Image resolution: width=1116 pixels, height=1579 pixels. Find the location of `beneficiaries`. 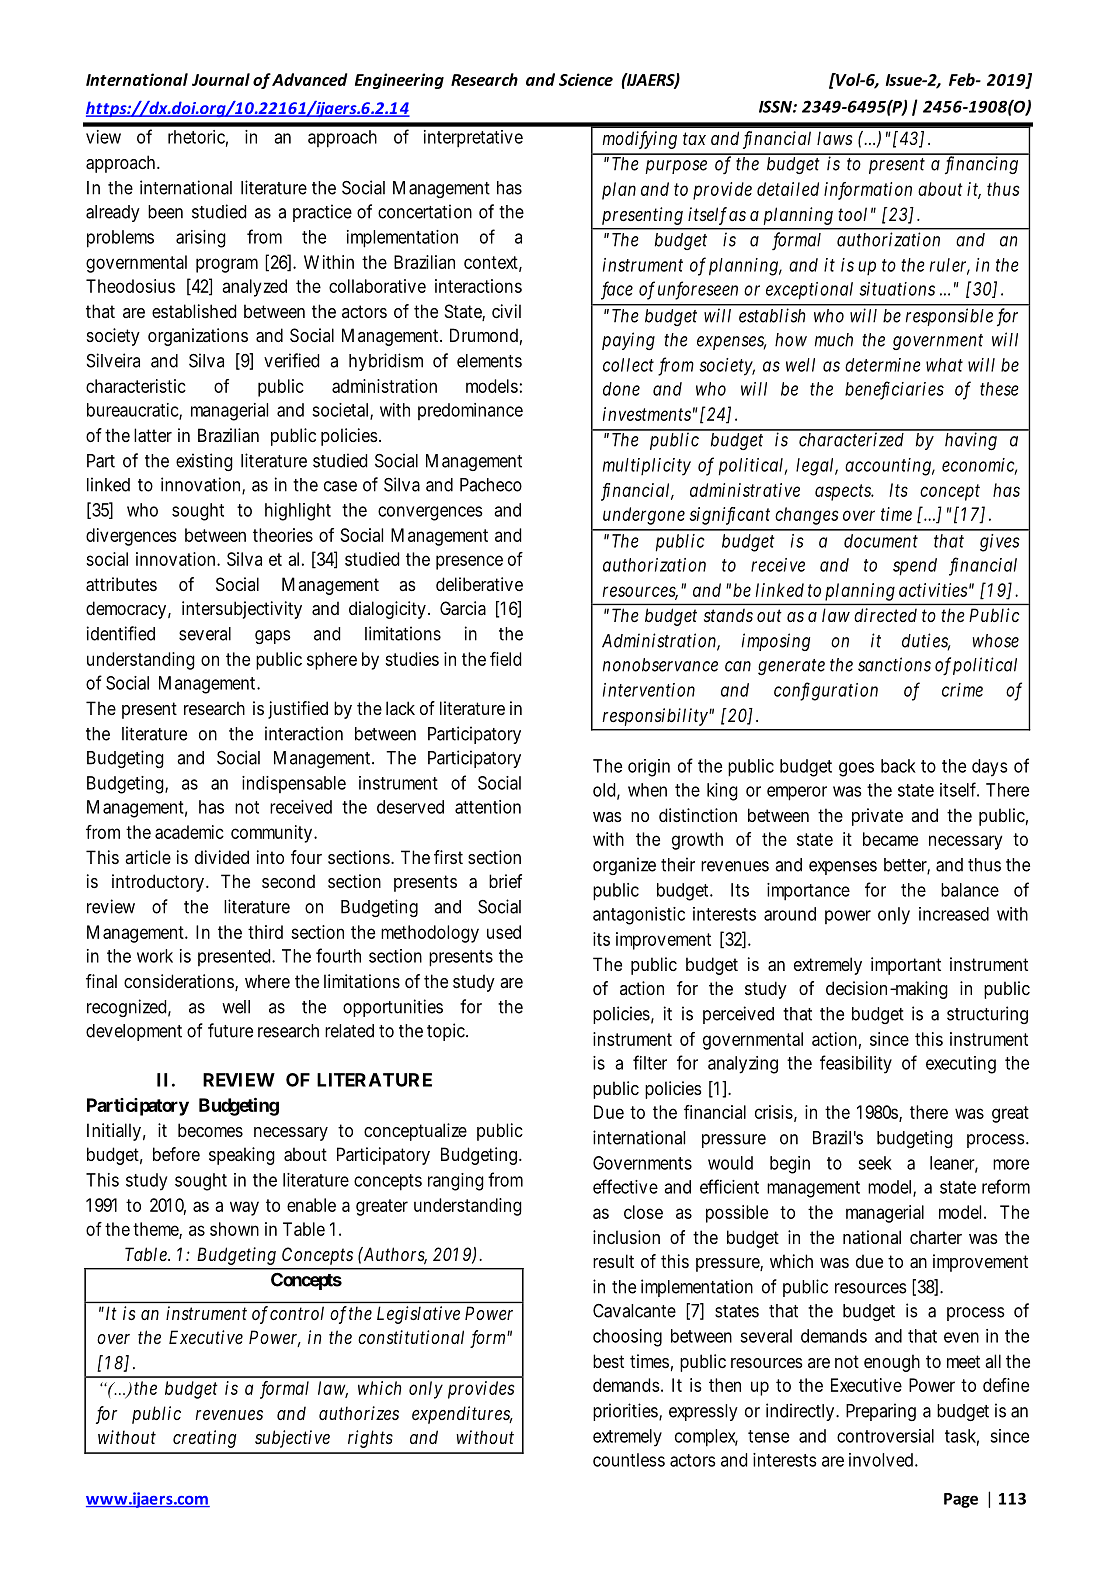

beneficiaries is located at coordinates (894, 390).
